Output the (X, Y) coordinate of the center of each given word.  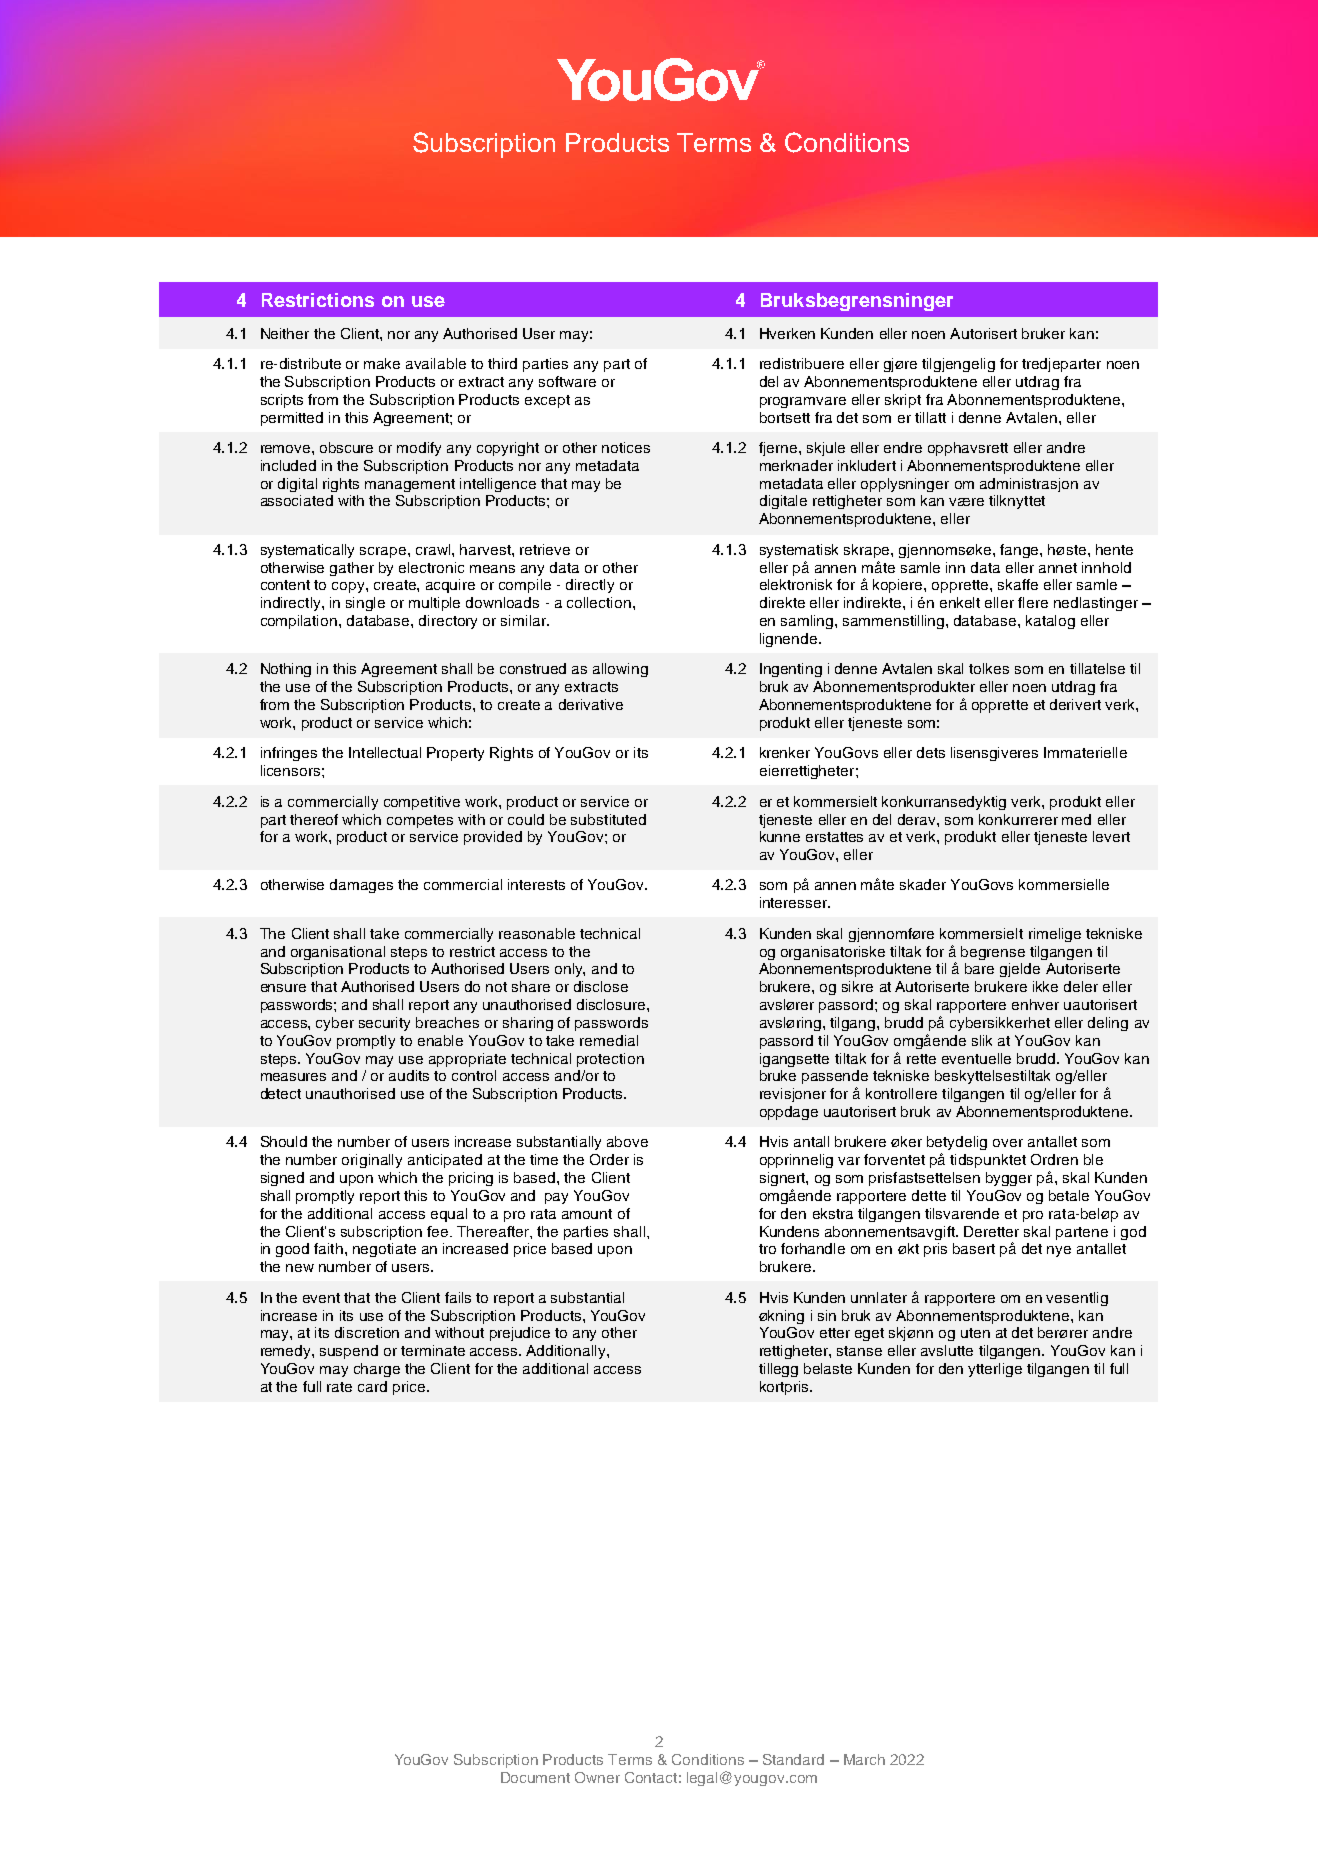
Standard (793, 1759)
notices (626, 447)
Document (535, 1777)
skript (903, 401)
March (864, 1759)
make (382, 363)
